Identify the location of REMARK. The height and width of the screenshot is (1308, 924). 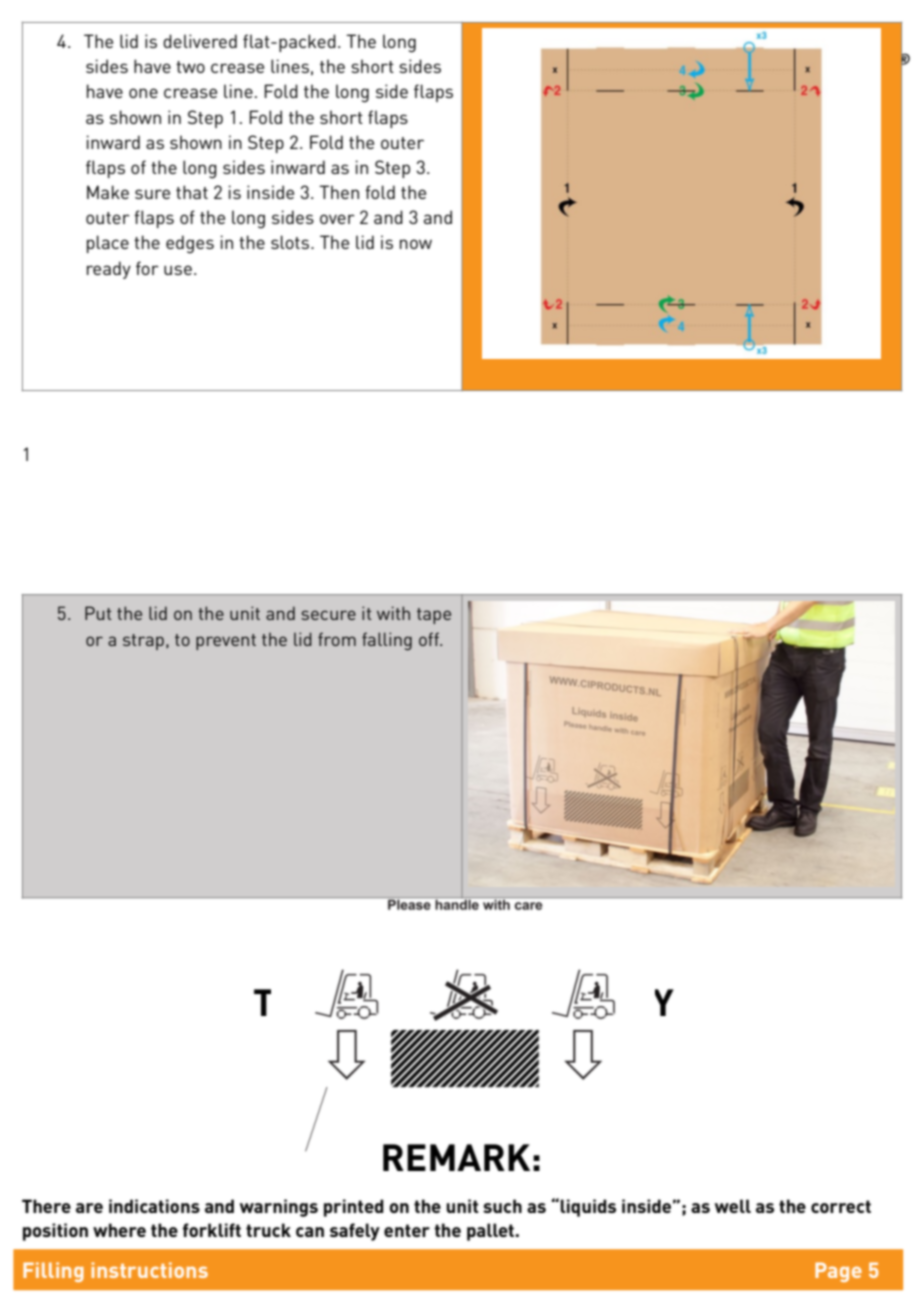
(456, 1157).
